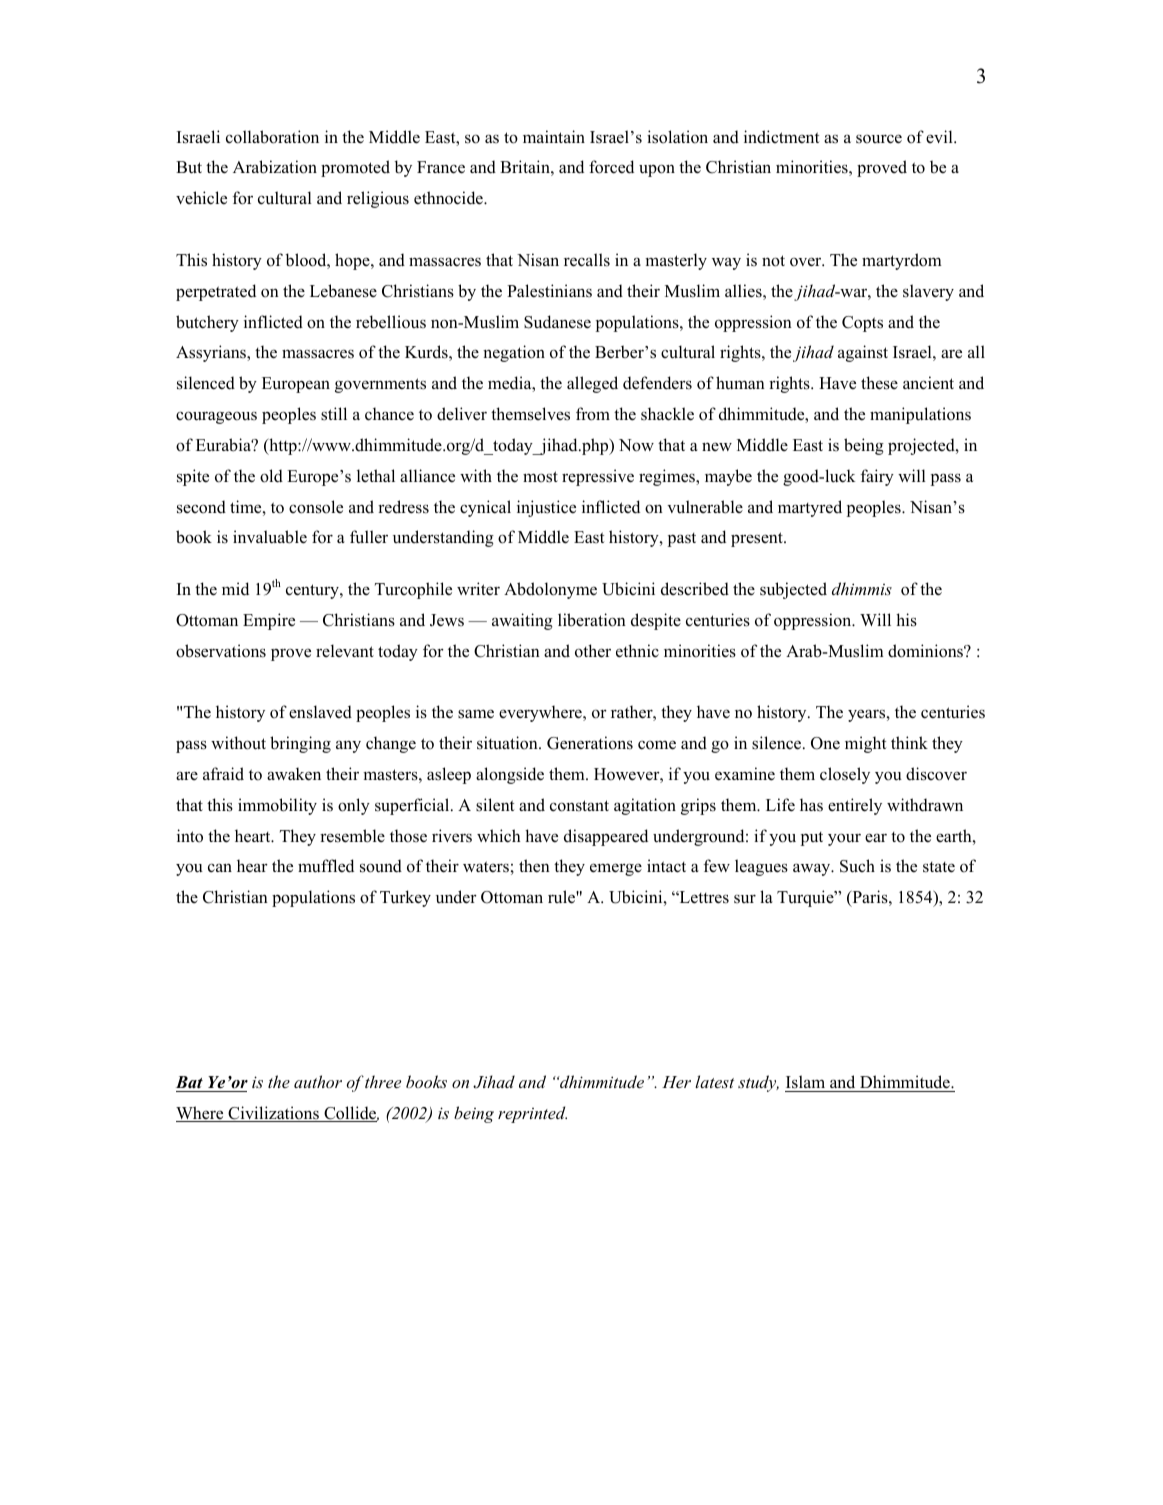  I want to click on dhimmis, so click(862, 588).
